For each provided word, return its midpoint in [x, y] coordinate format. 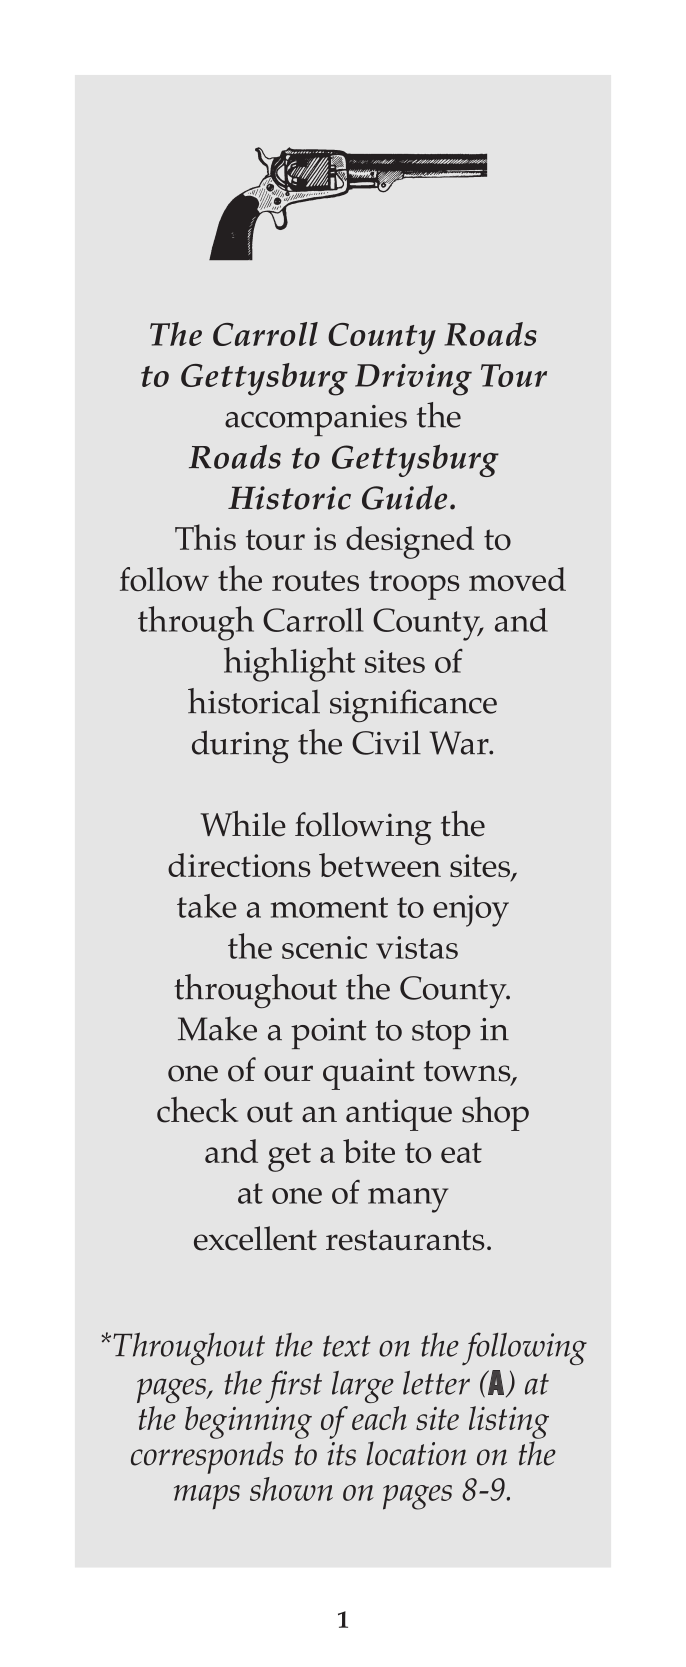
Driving [413, 380]
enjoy [471, 911]
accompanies [316, 420]
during [240, 747]
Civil [386, 742]
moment [329, 907]
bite [369, 1151]
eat [461, 1152]
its [341, 1454]
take [207, 906]
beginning [248, 1422]
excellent [255, 1238]
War [460, 743]
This [205, 537]
